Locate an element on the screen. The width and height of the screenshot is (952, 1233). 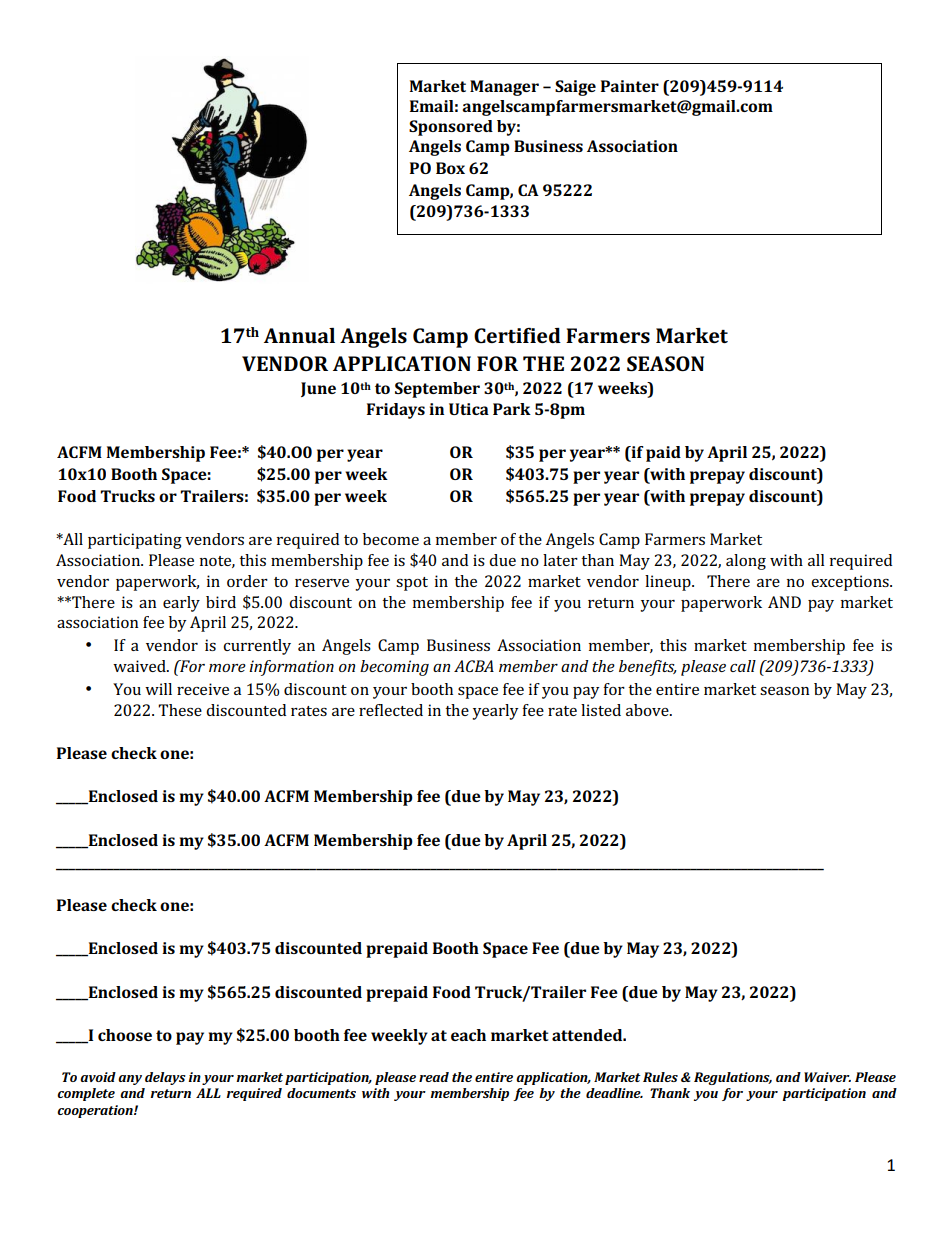
reflected is located at coordinates (391, 710).
